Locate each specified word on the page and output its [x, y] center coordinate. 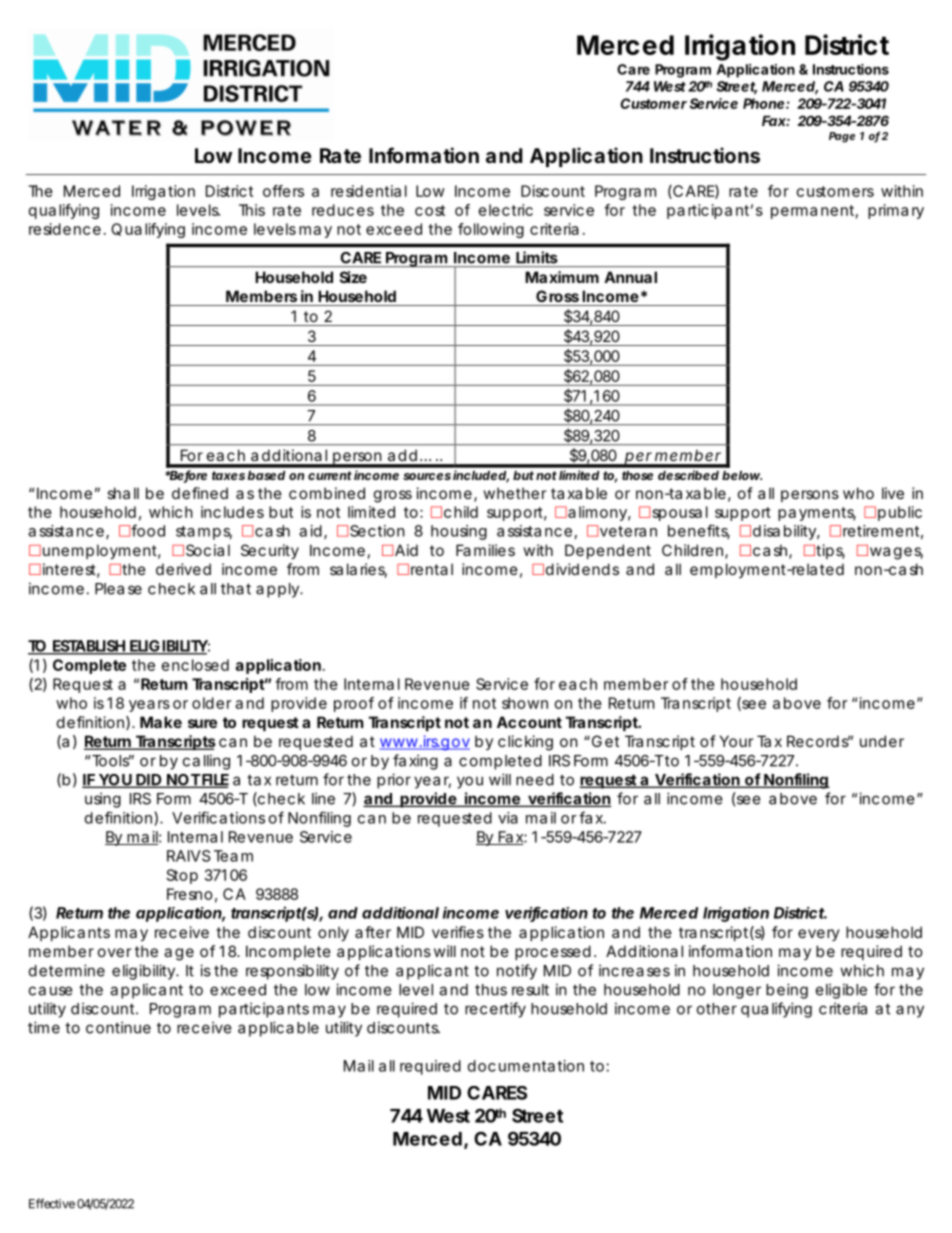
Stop [182, 876]
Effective [52, 1203]
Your [736, 741]
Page [842, 137]
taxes [228, 475]
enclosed [195, 665]
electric [506, 210]
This [252, 210]
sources [427, 476]
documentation [526, 1066]
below [742, 475]
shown [525, 703]
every [819, 935]
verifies [458, 932]
